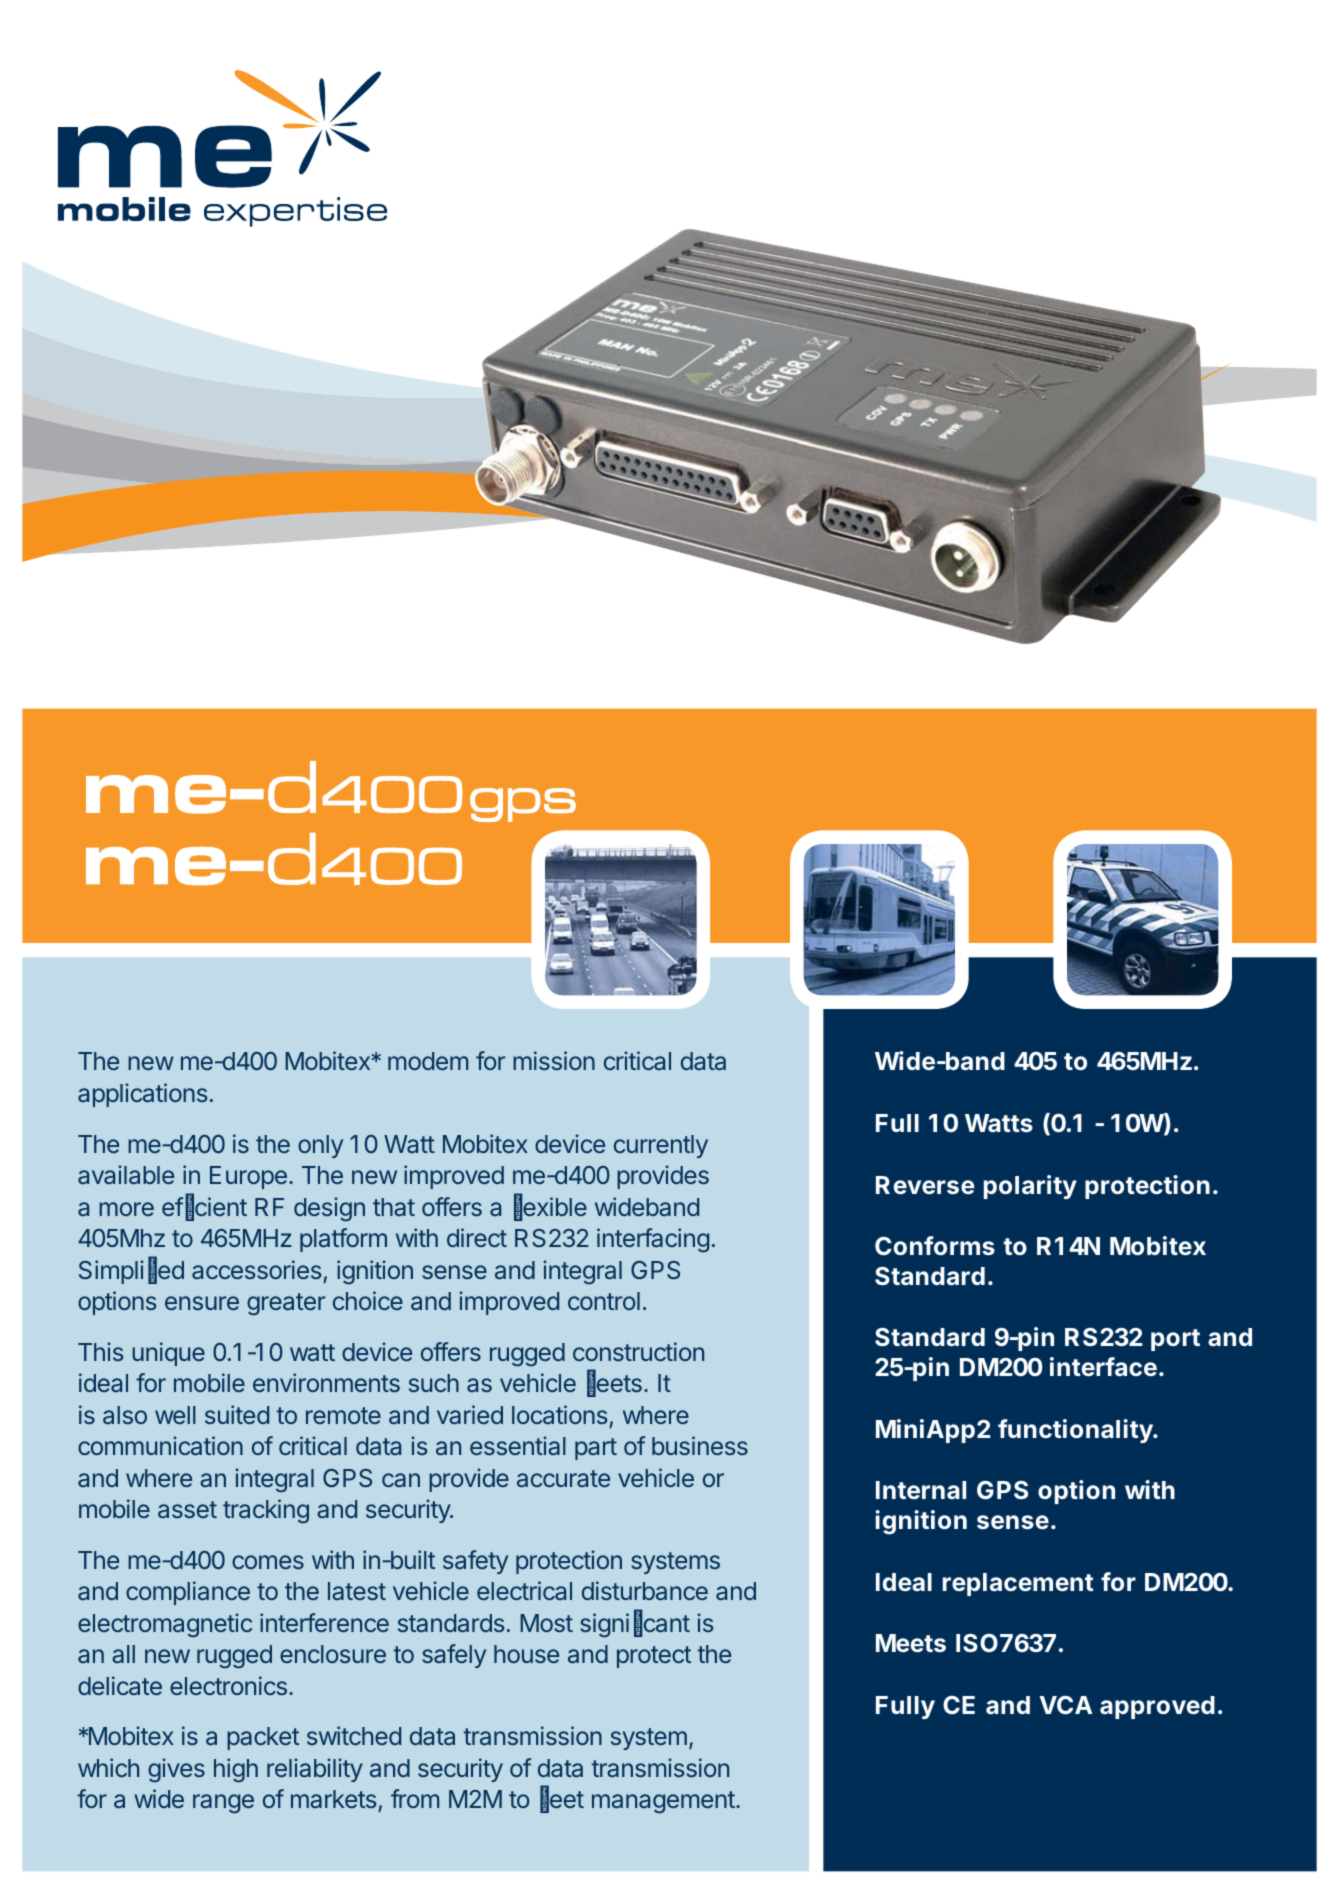 The width and height of the screenshot is (1339, 1894). Describe the element at coordinates (661, 1146) in the screenshot. I see `currently` at that location.
